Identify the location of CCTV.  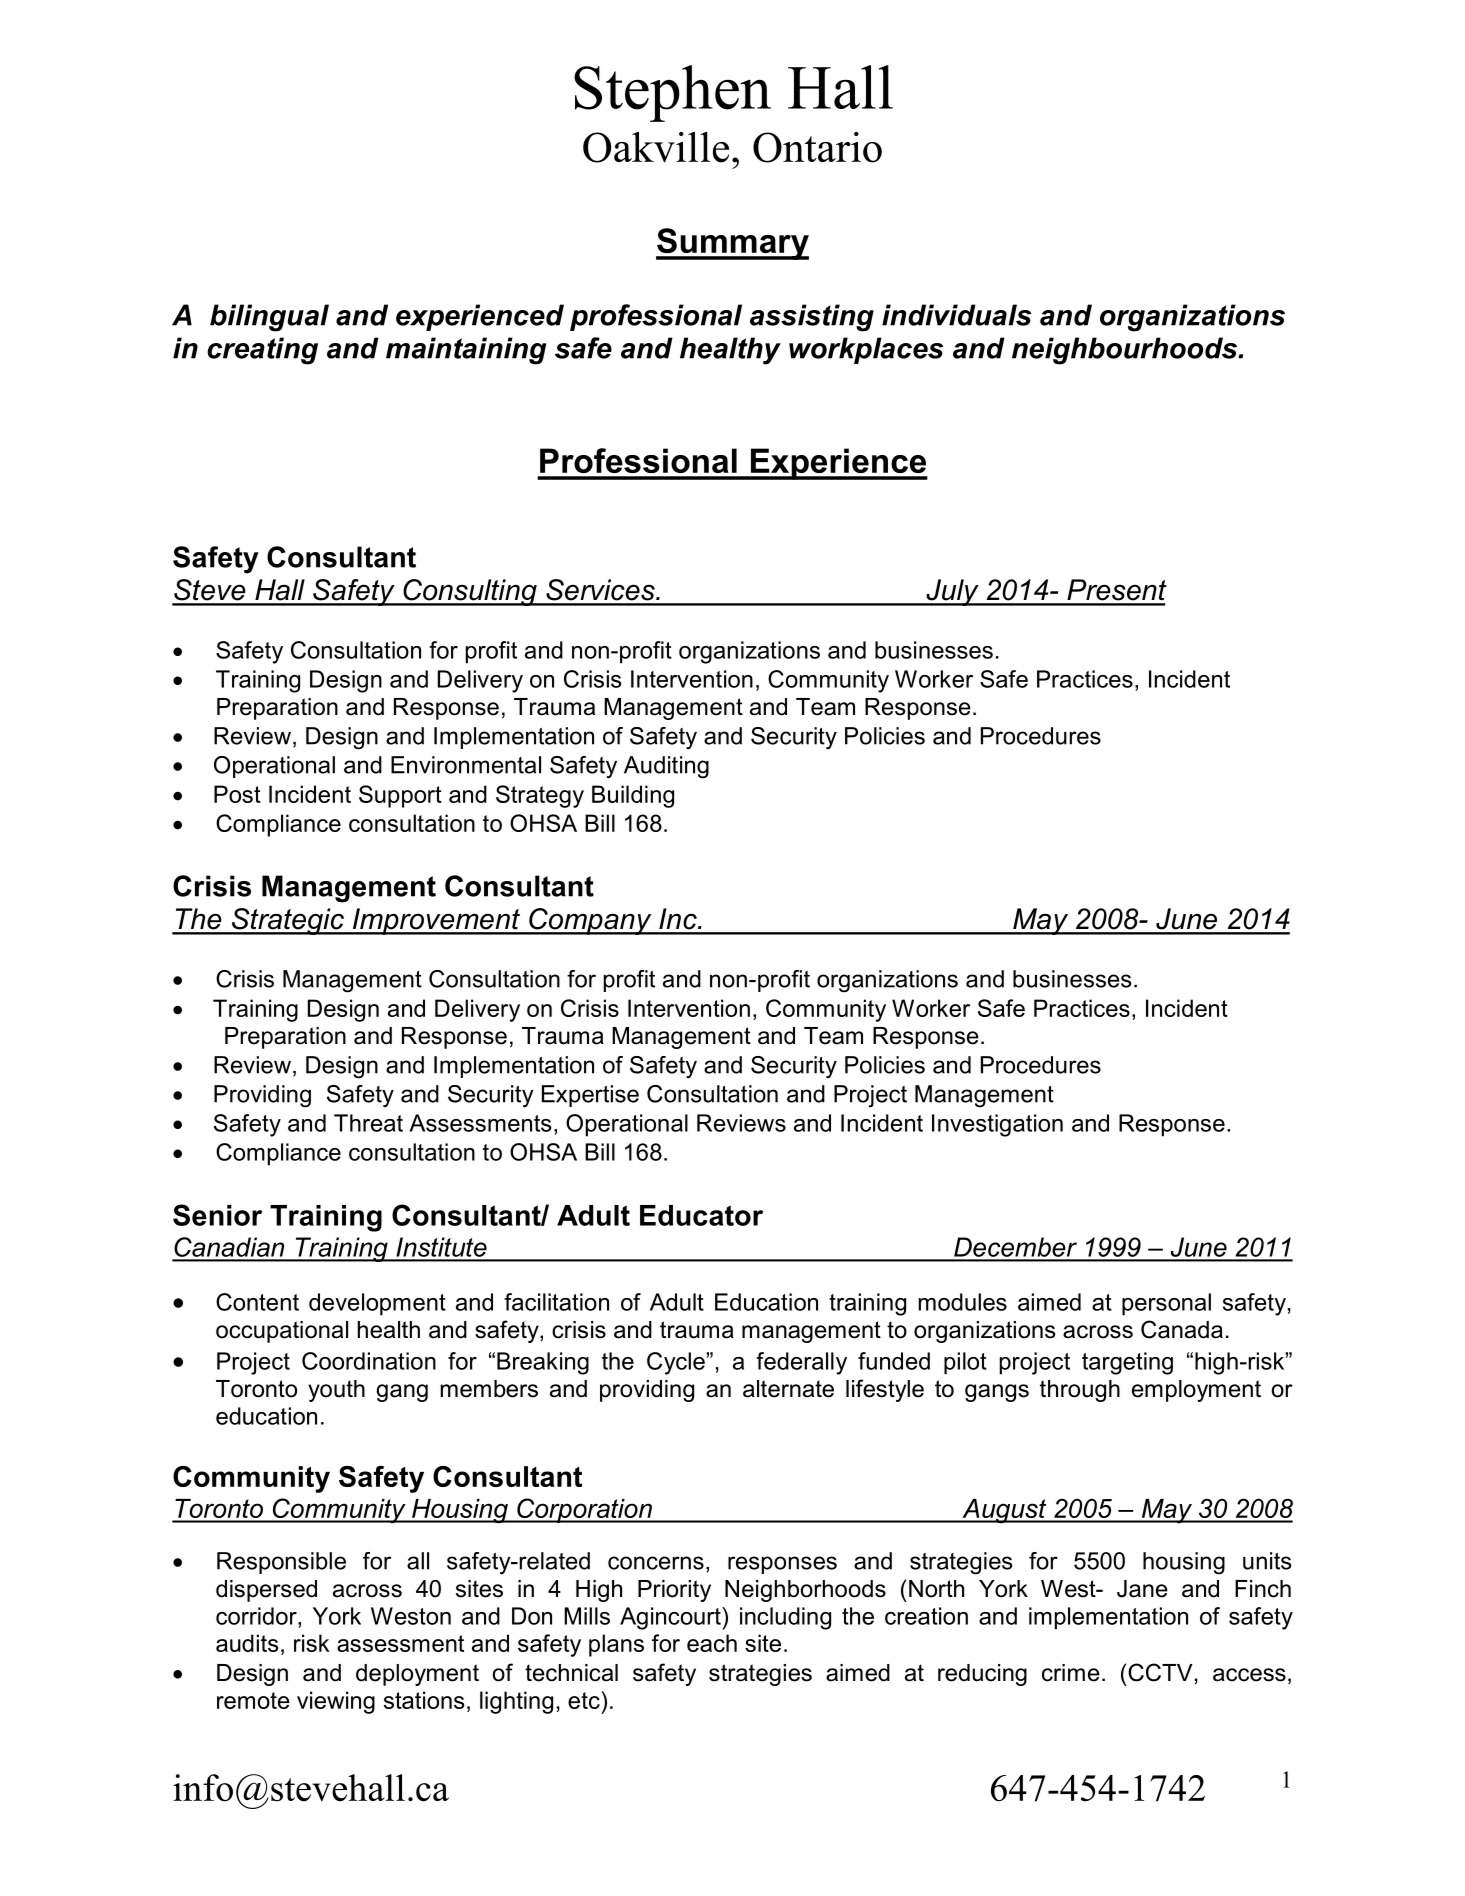
(1160, 1672).
